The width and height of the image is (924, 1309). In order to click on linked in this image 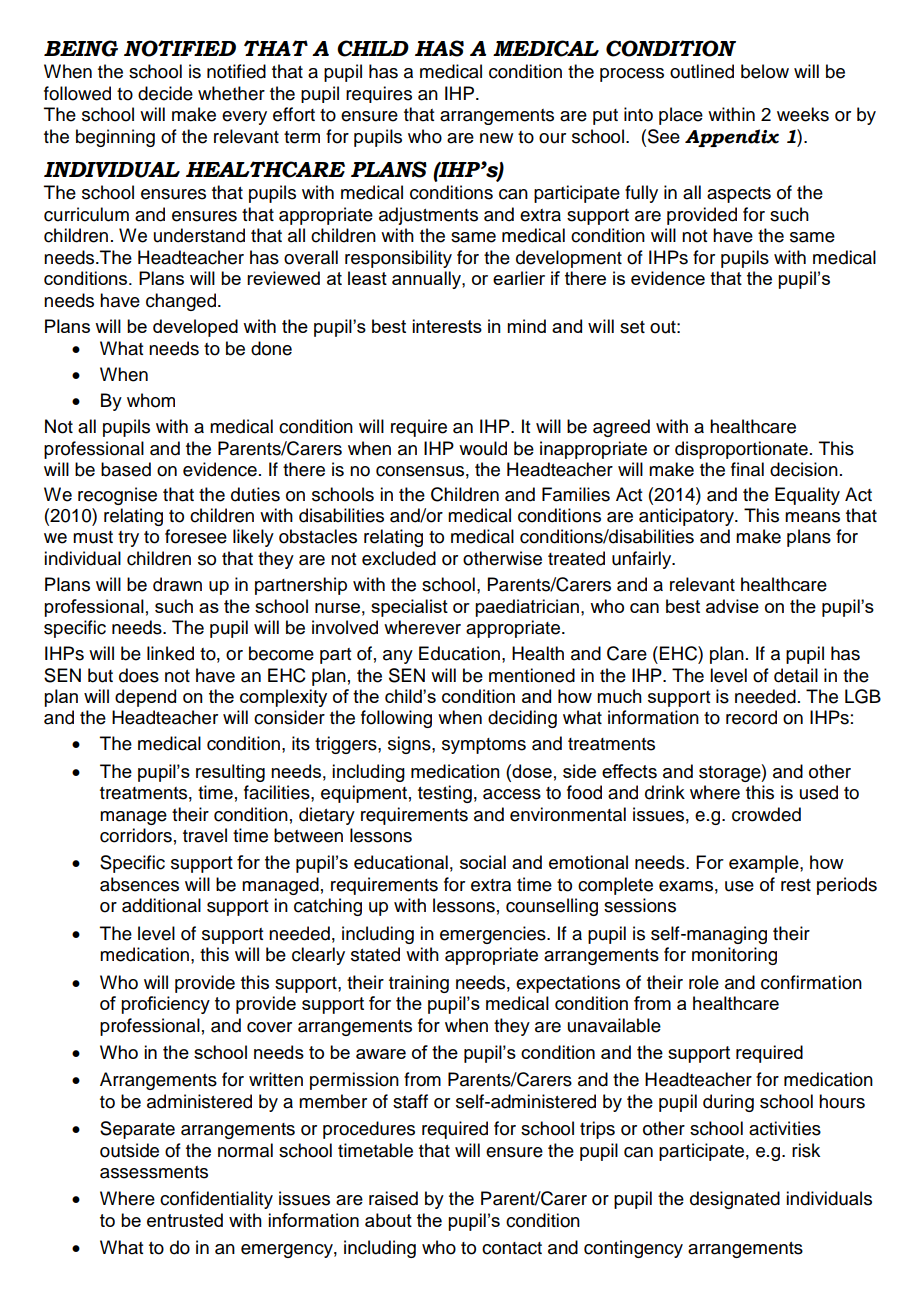, I will do `click(170, 653)`.
